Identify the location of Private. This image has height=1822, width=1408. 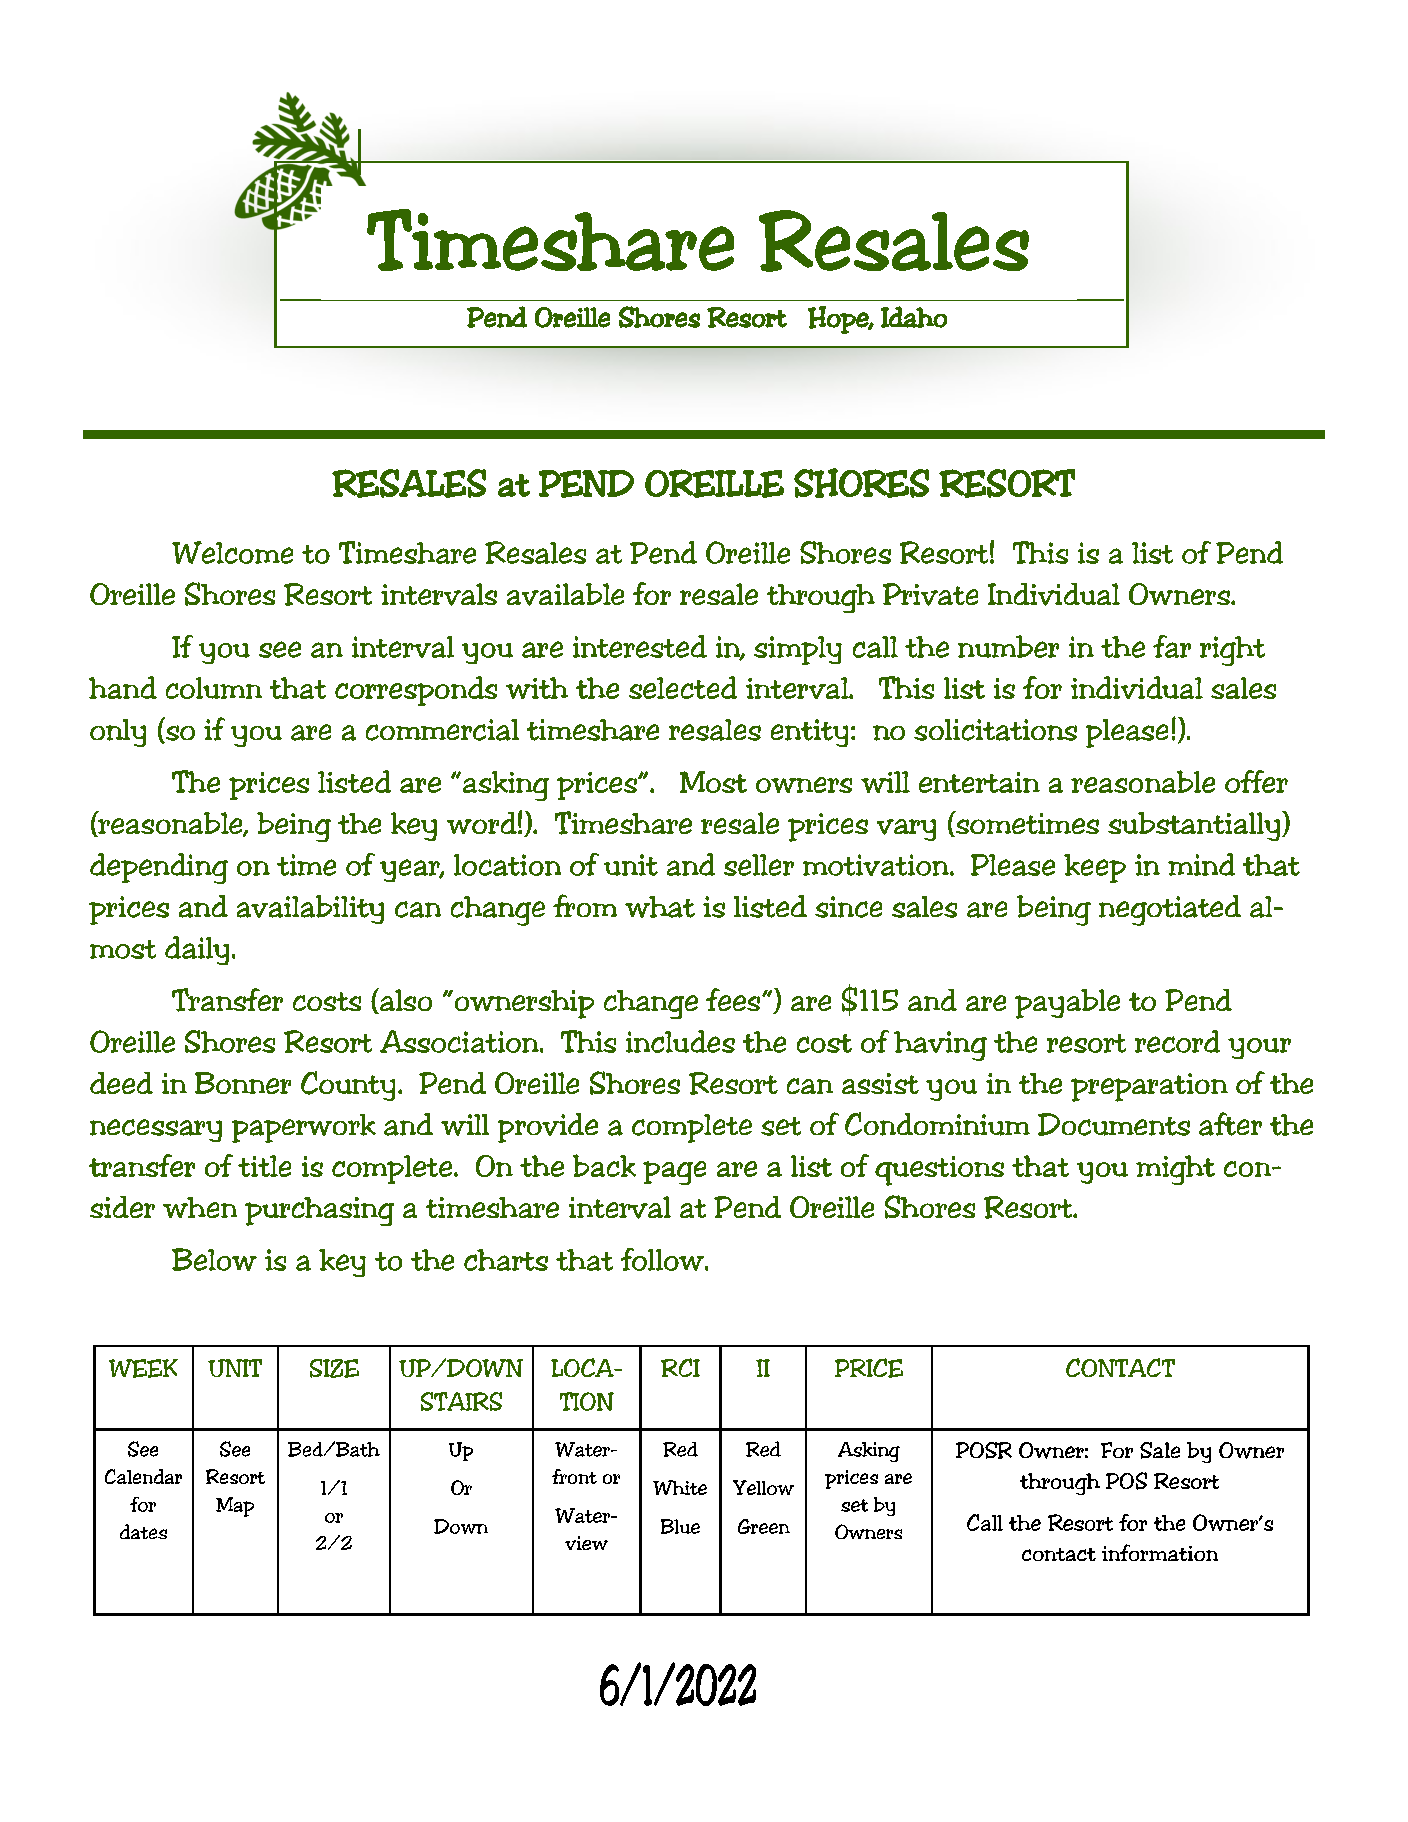
(930, 594).
